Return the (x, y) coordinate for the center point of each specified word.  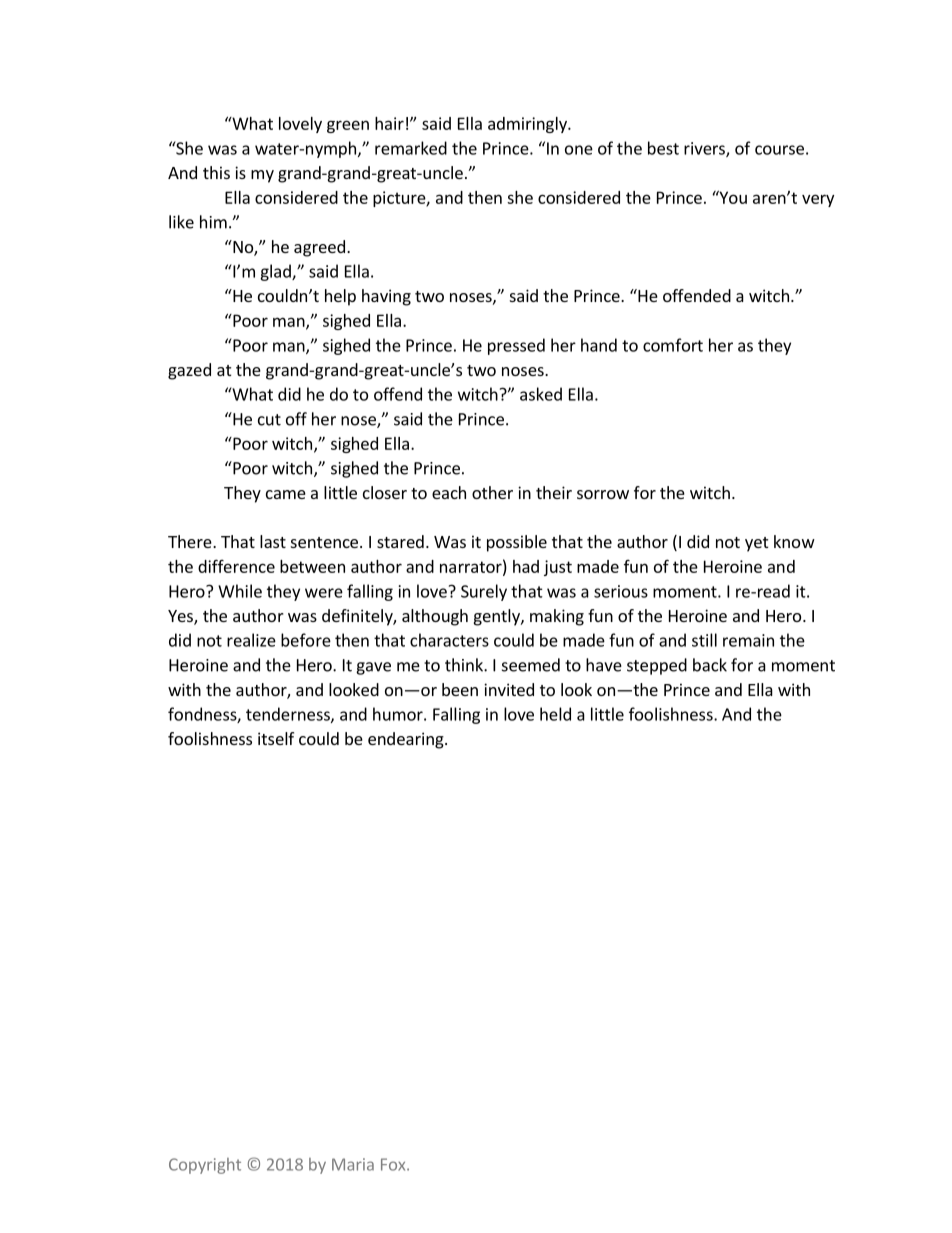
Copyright (205, 1166)
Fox (394, 1164)
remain (748, 640)
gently (498, 617)
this (216, 172)
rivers (705, 149)
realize (251, 640)
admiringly (528, 125)
